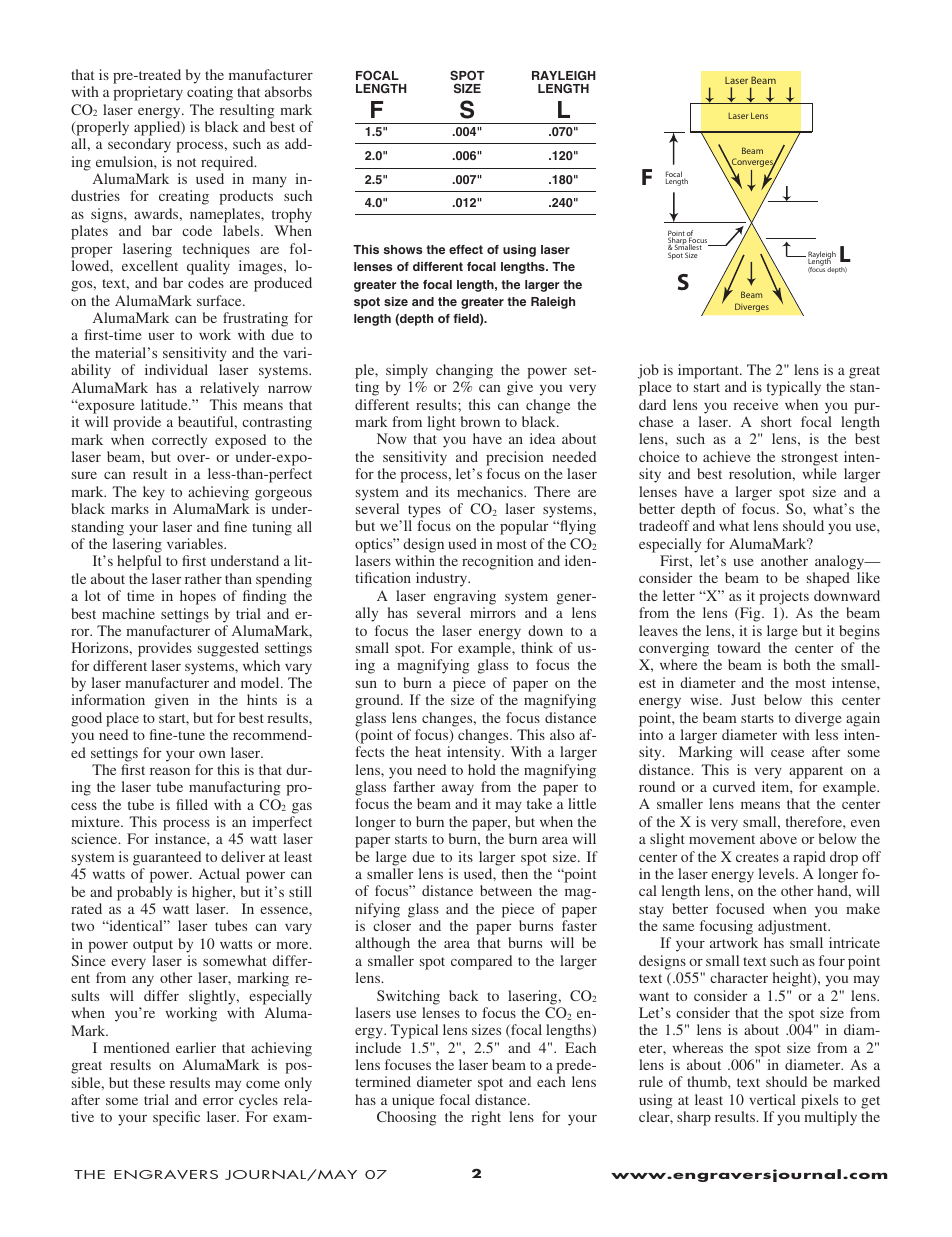 This image has width=952, height=1237. What do you see at coordinates (784, 597) in the image?
I see `projects` at bounding box center [784, 597].
